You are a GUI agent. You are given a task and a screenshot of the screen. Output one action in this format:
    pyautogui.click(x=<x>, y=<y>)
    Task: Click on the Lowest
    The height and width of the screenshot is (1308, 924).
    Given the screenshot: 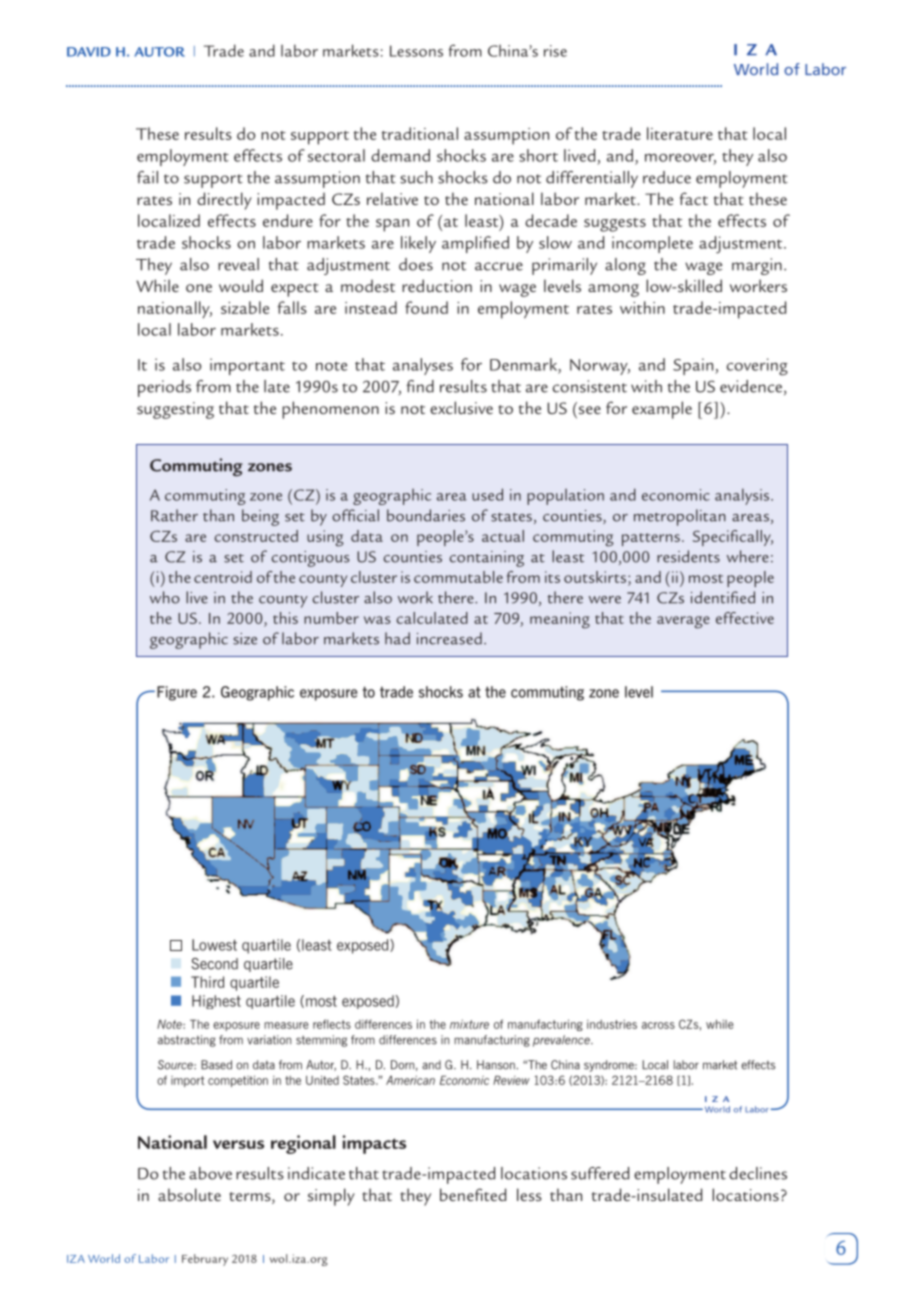 What is the action you would take?
    pyautogui.click(x=214, y=945)
